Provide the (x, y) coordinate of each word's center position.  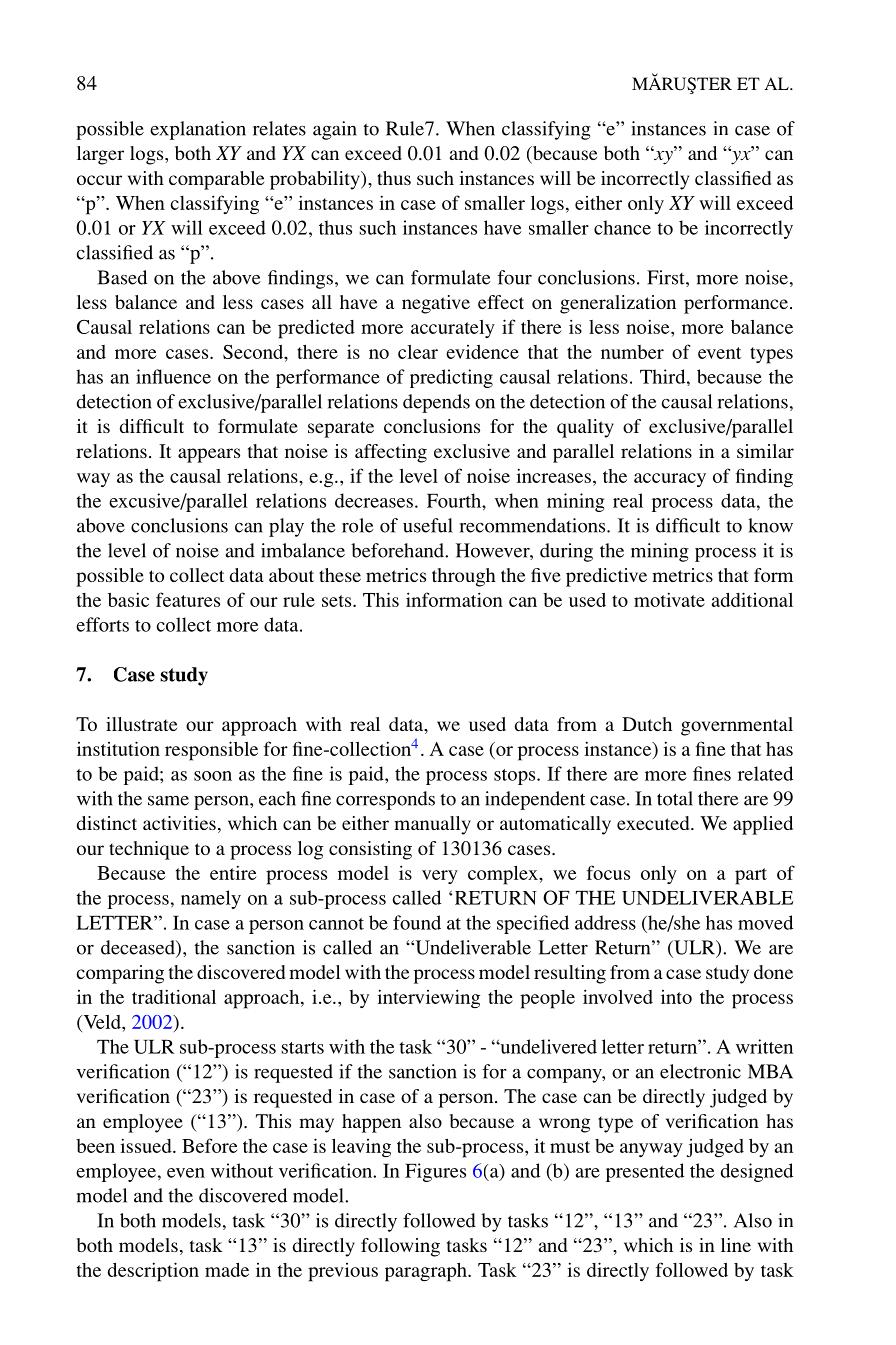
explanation (198, 130)
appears (209, 455)
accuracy (670, 480)
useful (428, 525)
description (153, 1272)
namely (211, 899)
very (440, 877)
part (751, 876)
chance (622, 227)
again (335, 130)
